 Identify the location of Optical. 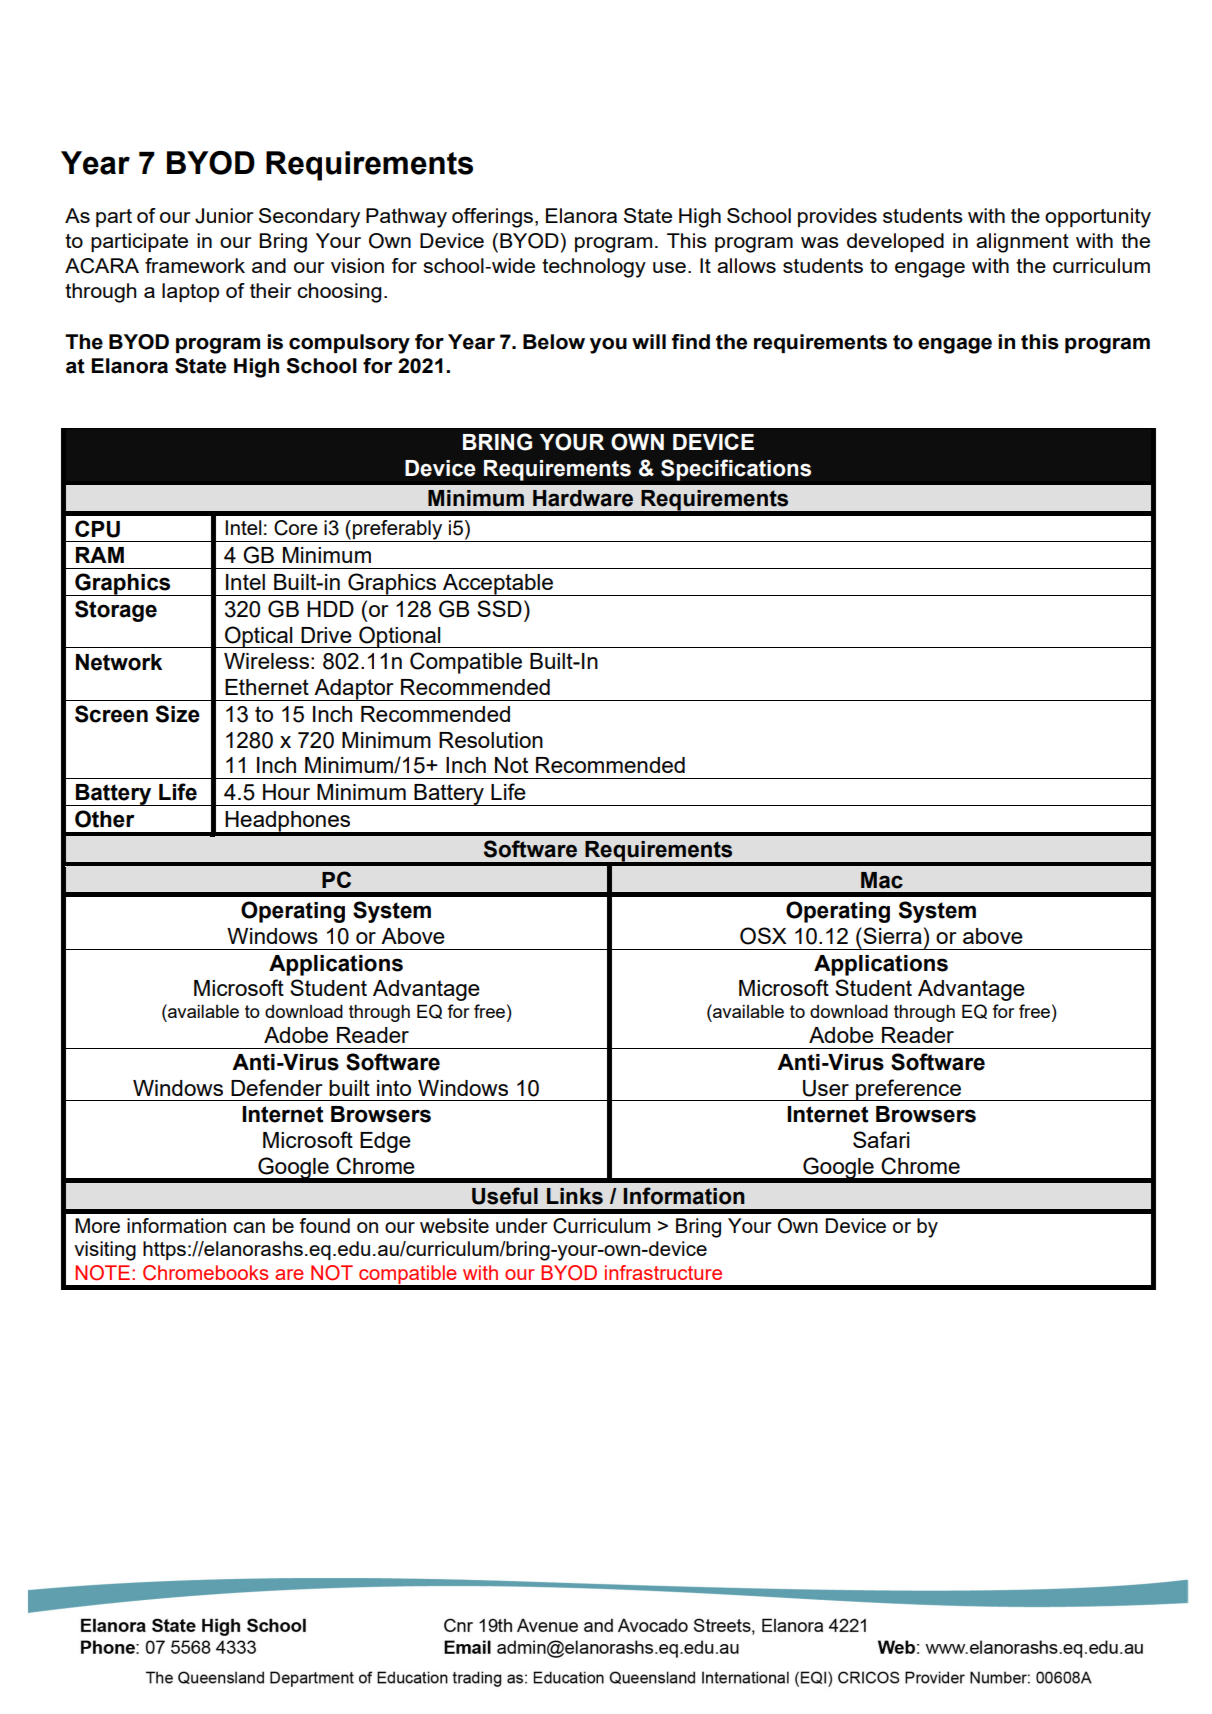
(259, 637).
